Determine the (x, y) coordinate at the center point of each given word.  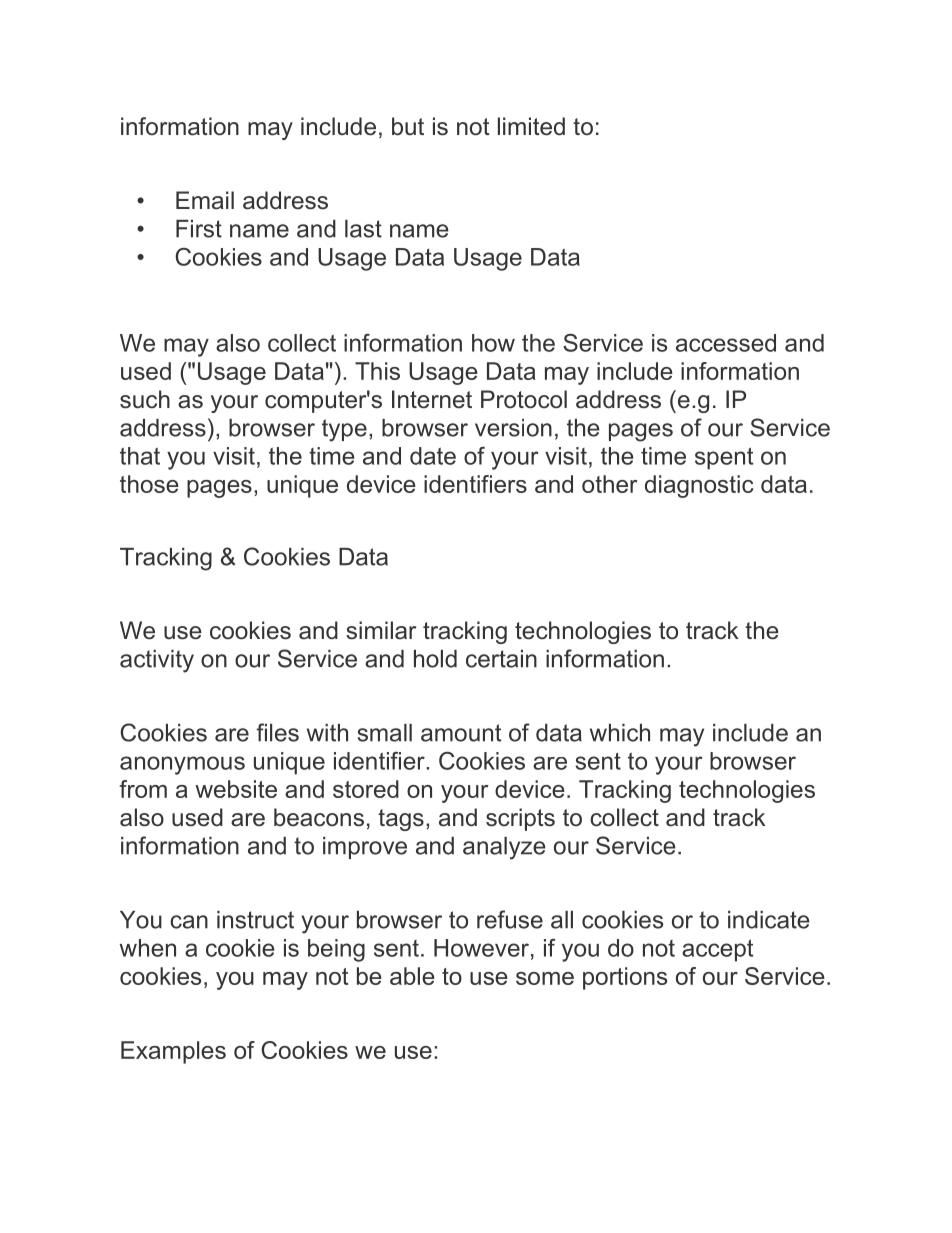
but (408, 126)
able (412, 976)
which (620, 733)
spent (724, 458)
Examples (173, 1052)
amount (461, 733)
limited (531, 126)
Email (205, 200)
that (140, 456)
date (433, 456)
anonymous (182, 765)
